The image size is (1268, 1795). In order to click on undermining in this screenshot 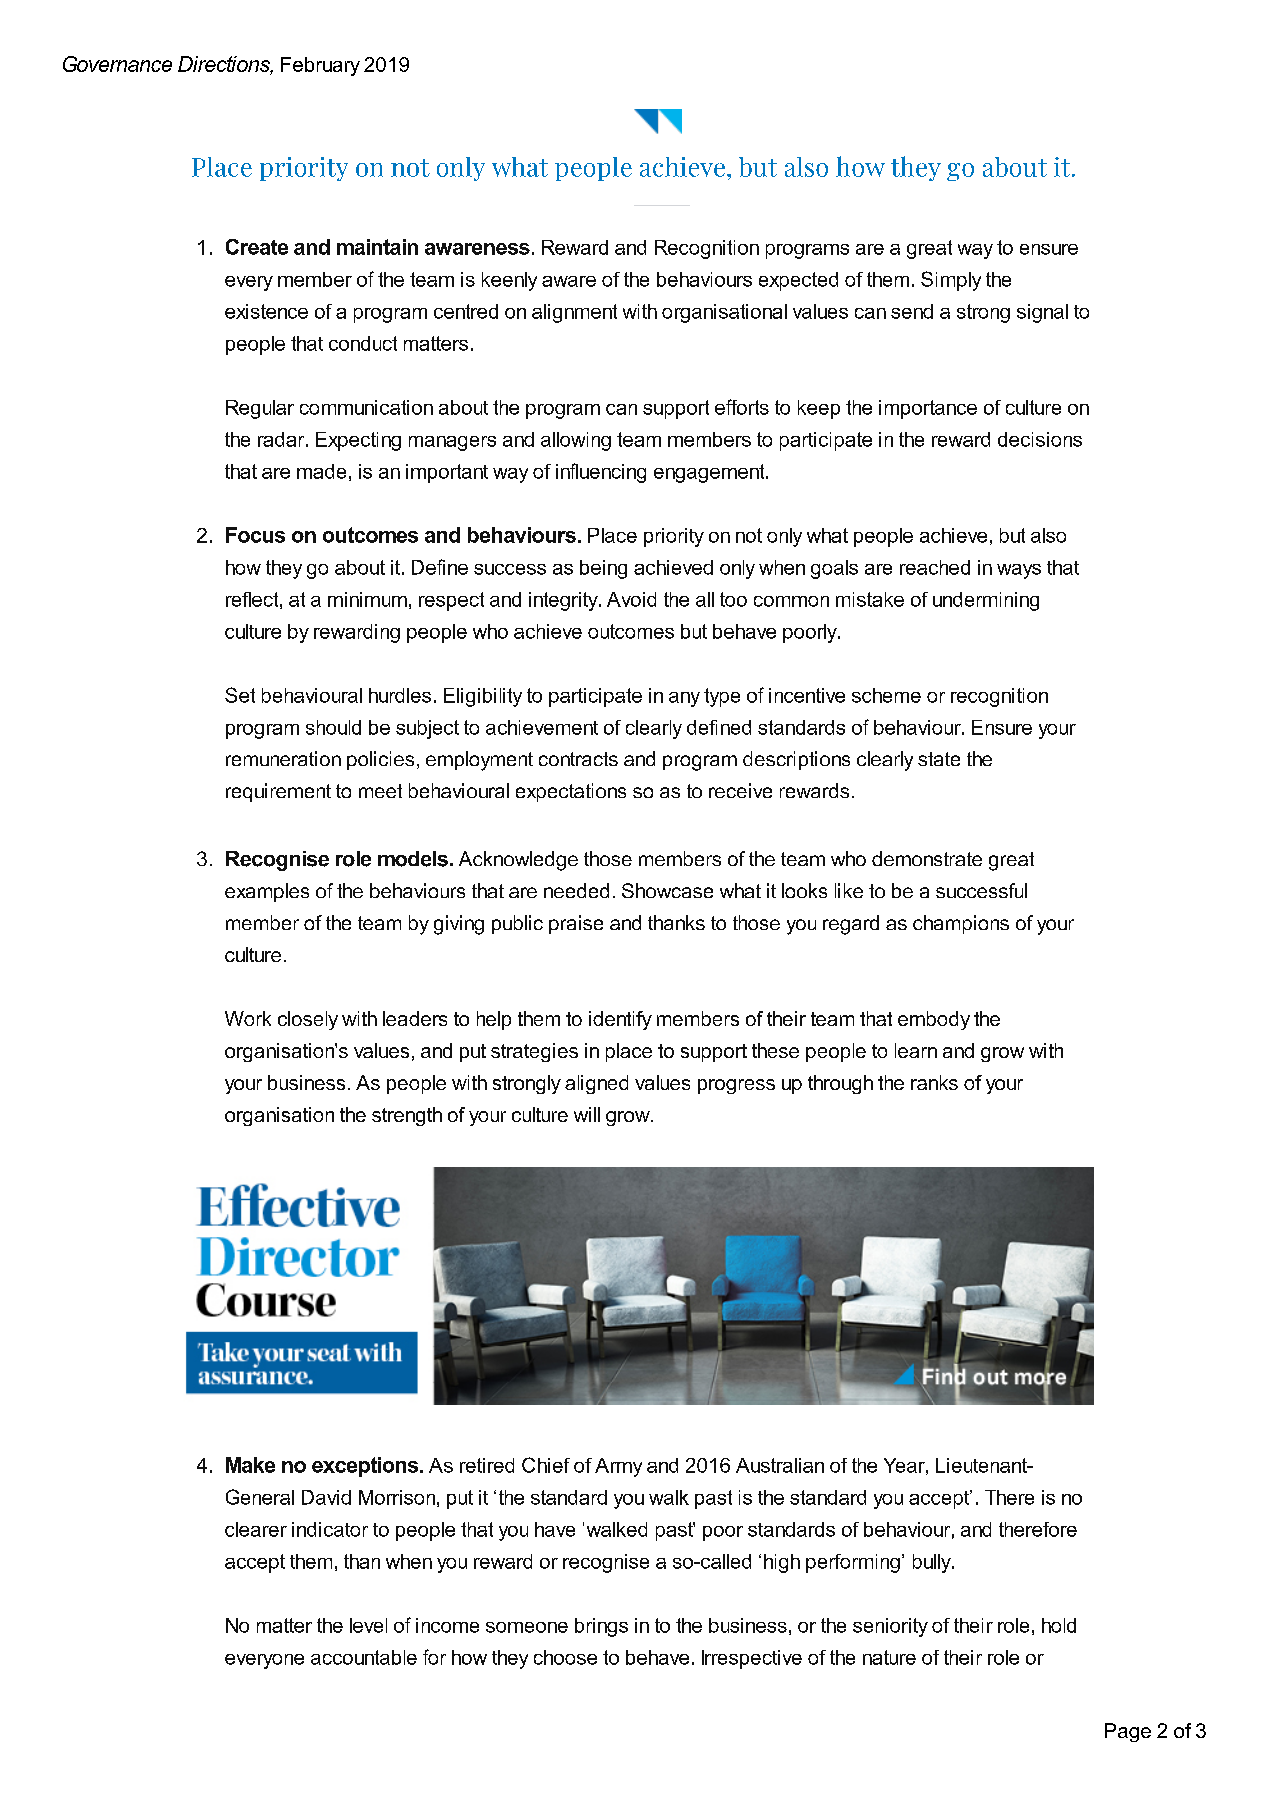, I will do `click(986, 601)`.
